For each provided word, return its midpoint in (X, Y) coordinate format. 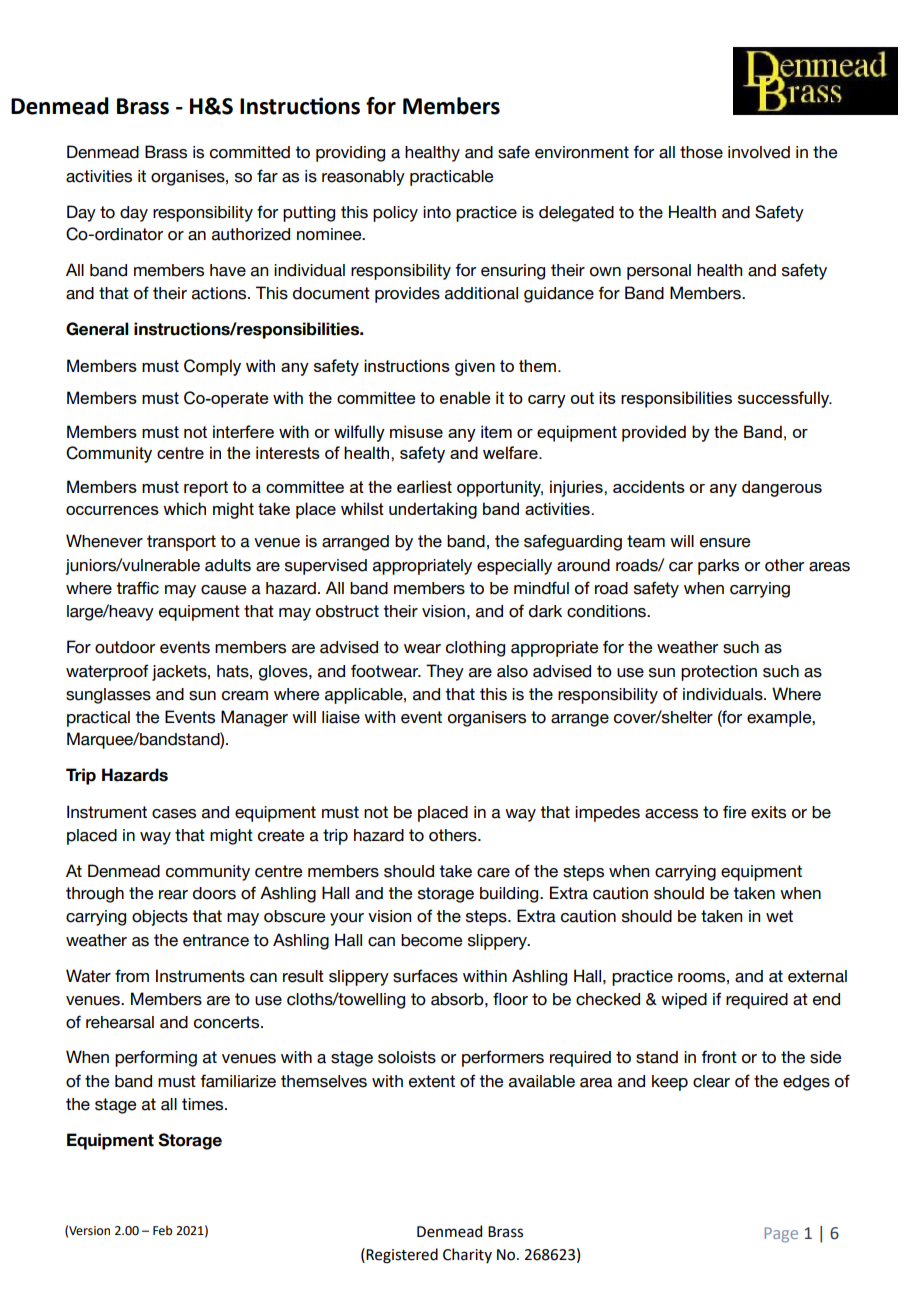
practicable (451, 178)
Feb (162, 1230)
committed (250, 152)
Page (781, 1235)
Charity (467, 1255)
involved (759, 152)
